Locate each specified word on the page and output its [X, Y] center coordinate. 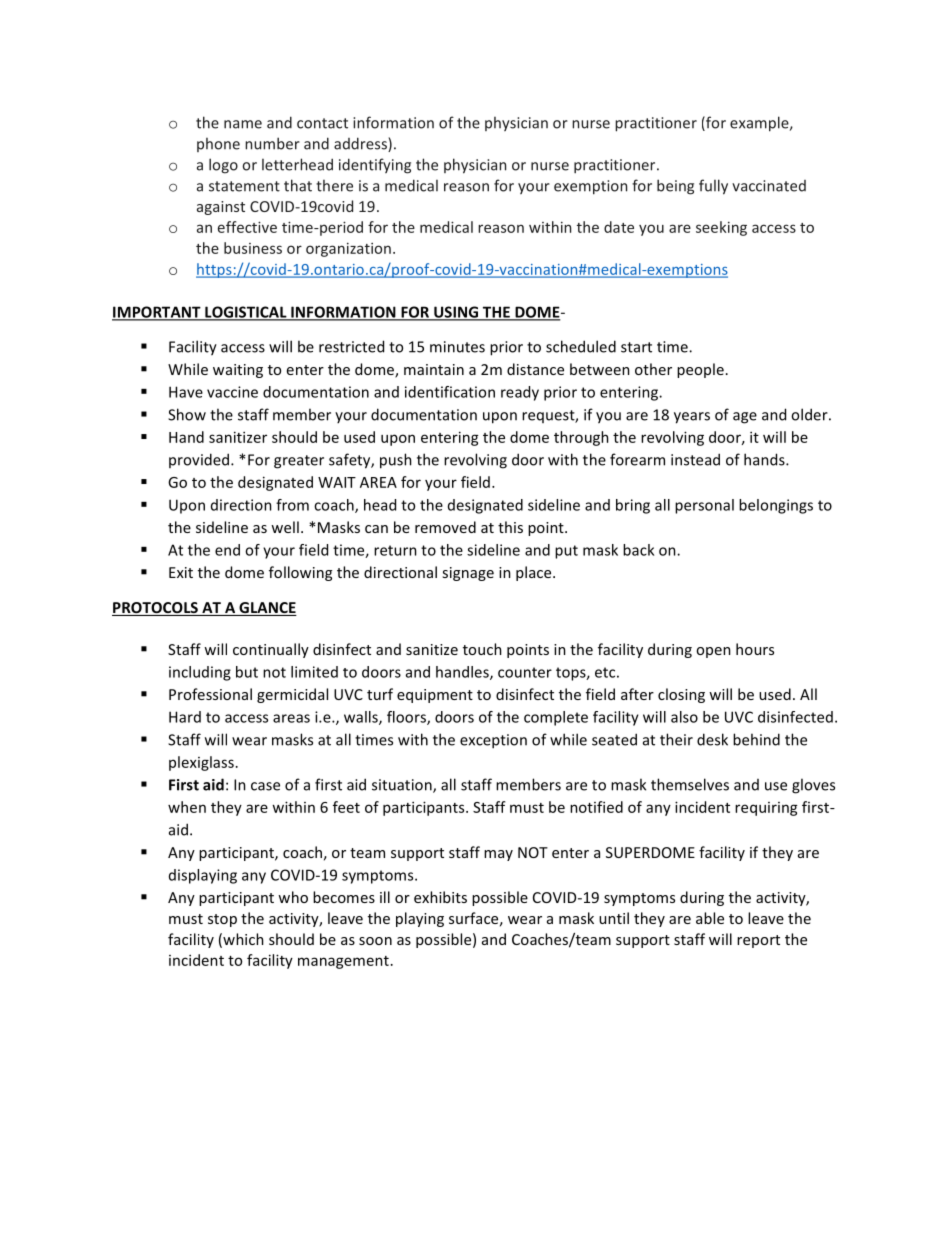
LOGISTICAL [246, 313]
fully [713, 187]
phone [218, 145]
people [700, 370]
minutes [457, 347]
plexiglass [201, 763]
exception [493, 741]
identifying [375, 166]
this [510, 527]
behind [756, 739]
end [227, 550]
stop [222, 920]
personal [704, 506]
